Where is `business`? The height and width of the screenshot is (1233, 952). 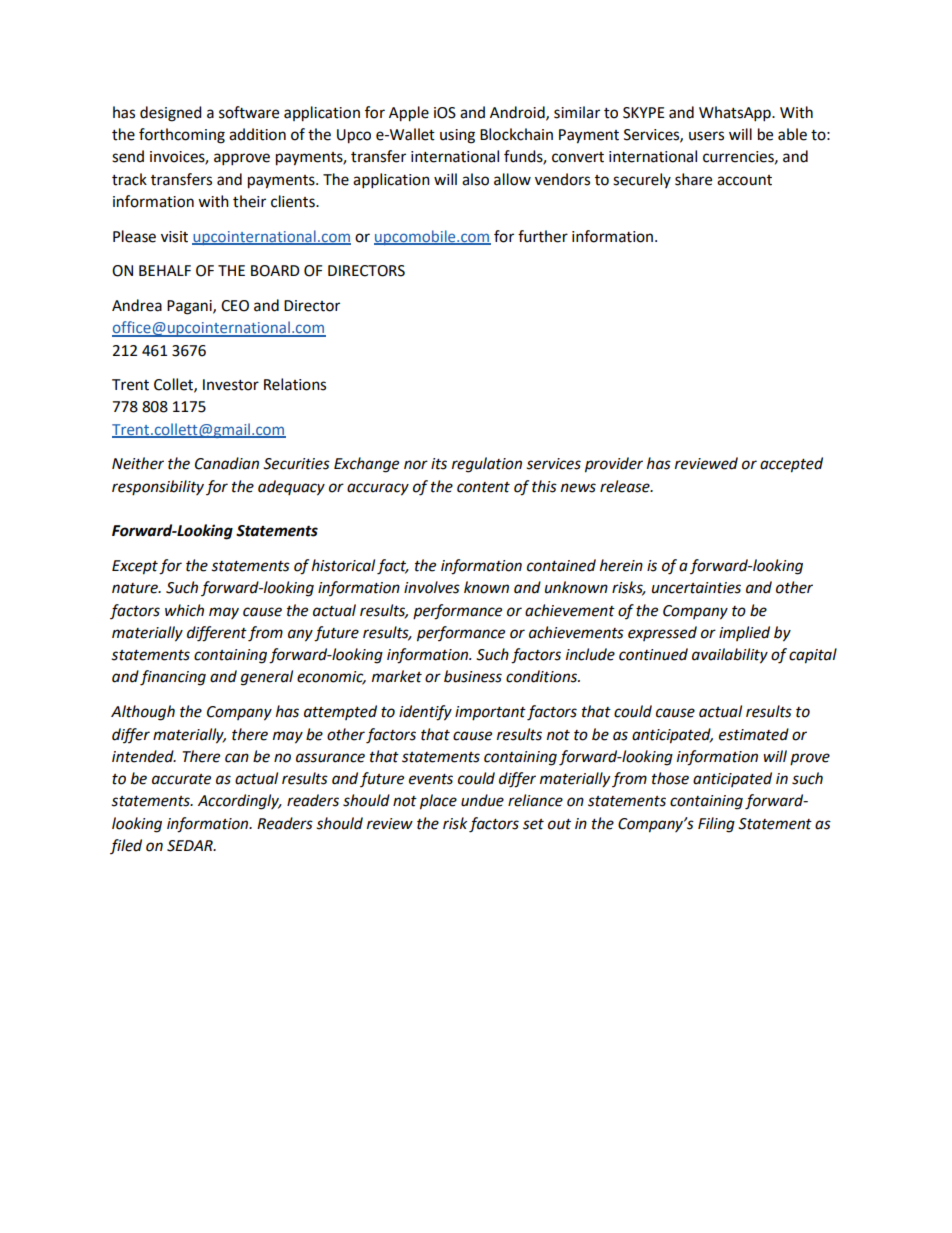 business is located at coordinates (473, 676).
